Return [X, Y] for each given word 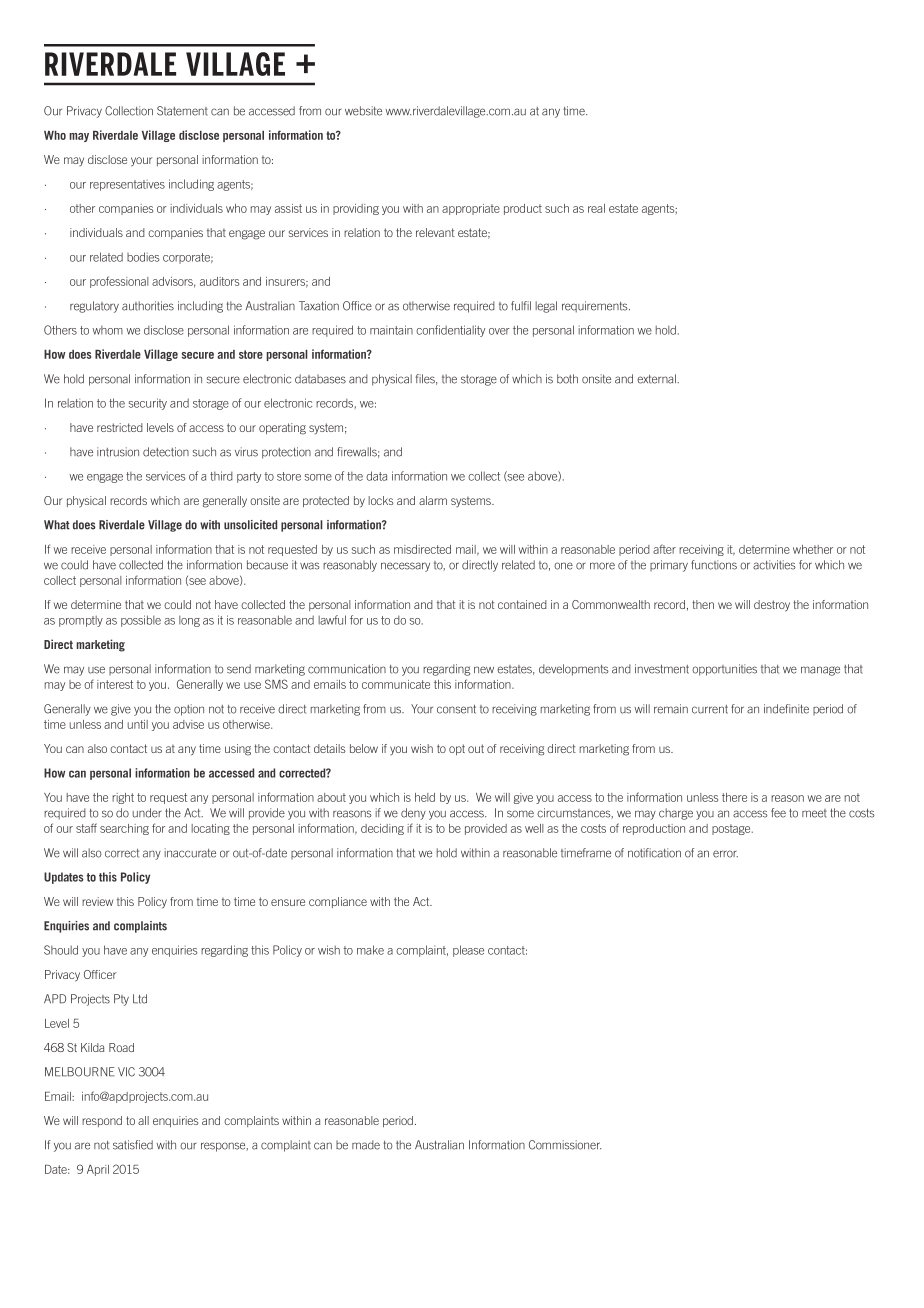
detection [166, 452]
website [363, 111]
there [734, 797]
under [147, 813]
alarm [433, 500]
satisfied [133, 1145]
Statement [182, 111]
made [366, 1145]
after [664, 549]
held [425, 797]
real [596, 208]
